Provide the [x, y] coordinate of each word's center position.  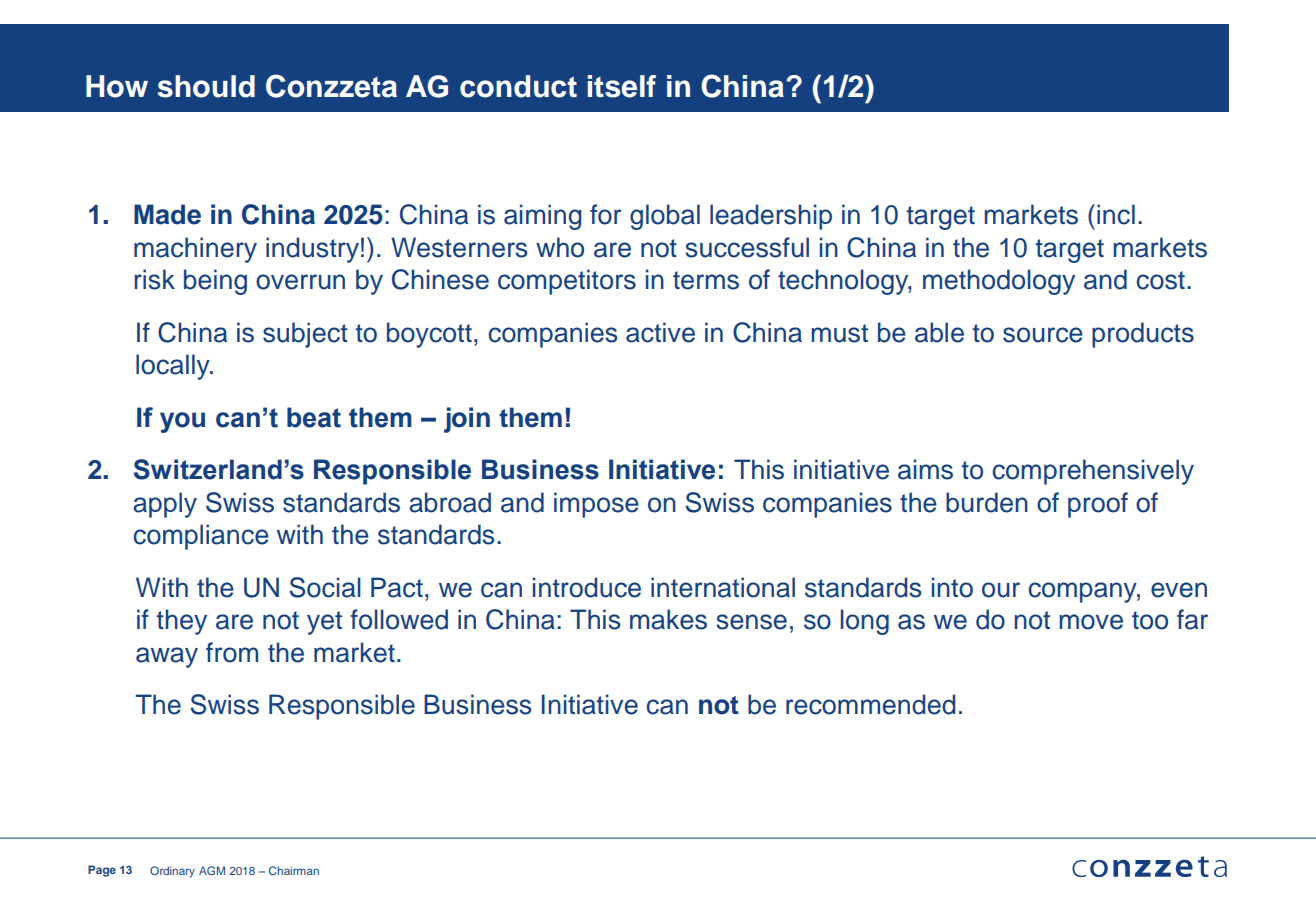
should [206, 86]
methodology [999, 282]
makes [668, 619]
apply [165, 505]
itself [622, 86]
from [232, 652]
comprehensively [1093, 472]
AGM [212, 870]
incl [1116, 214]
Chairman [294, 870]
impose [596, 505]
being [215, 282]
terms [706, 280]
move [1091, 622]
